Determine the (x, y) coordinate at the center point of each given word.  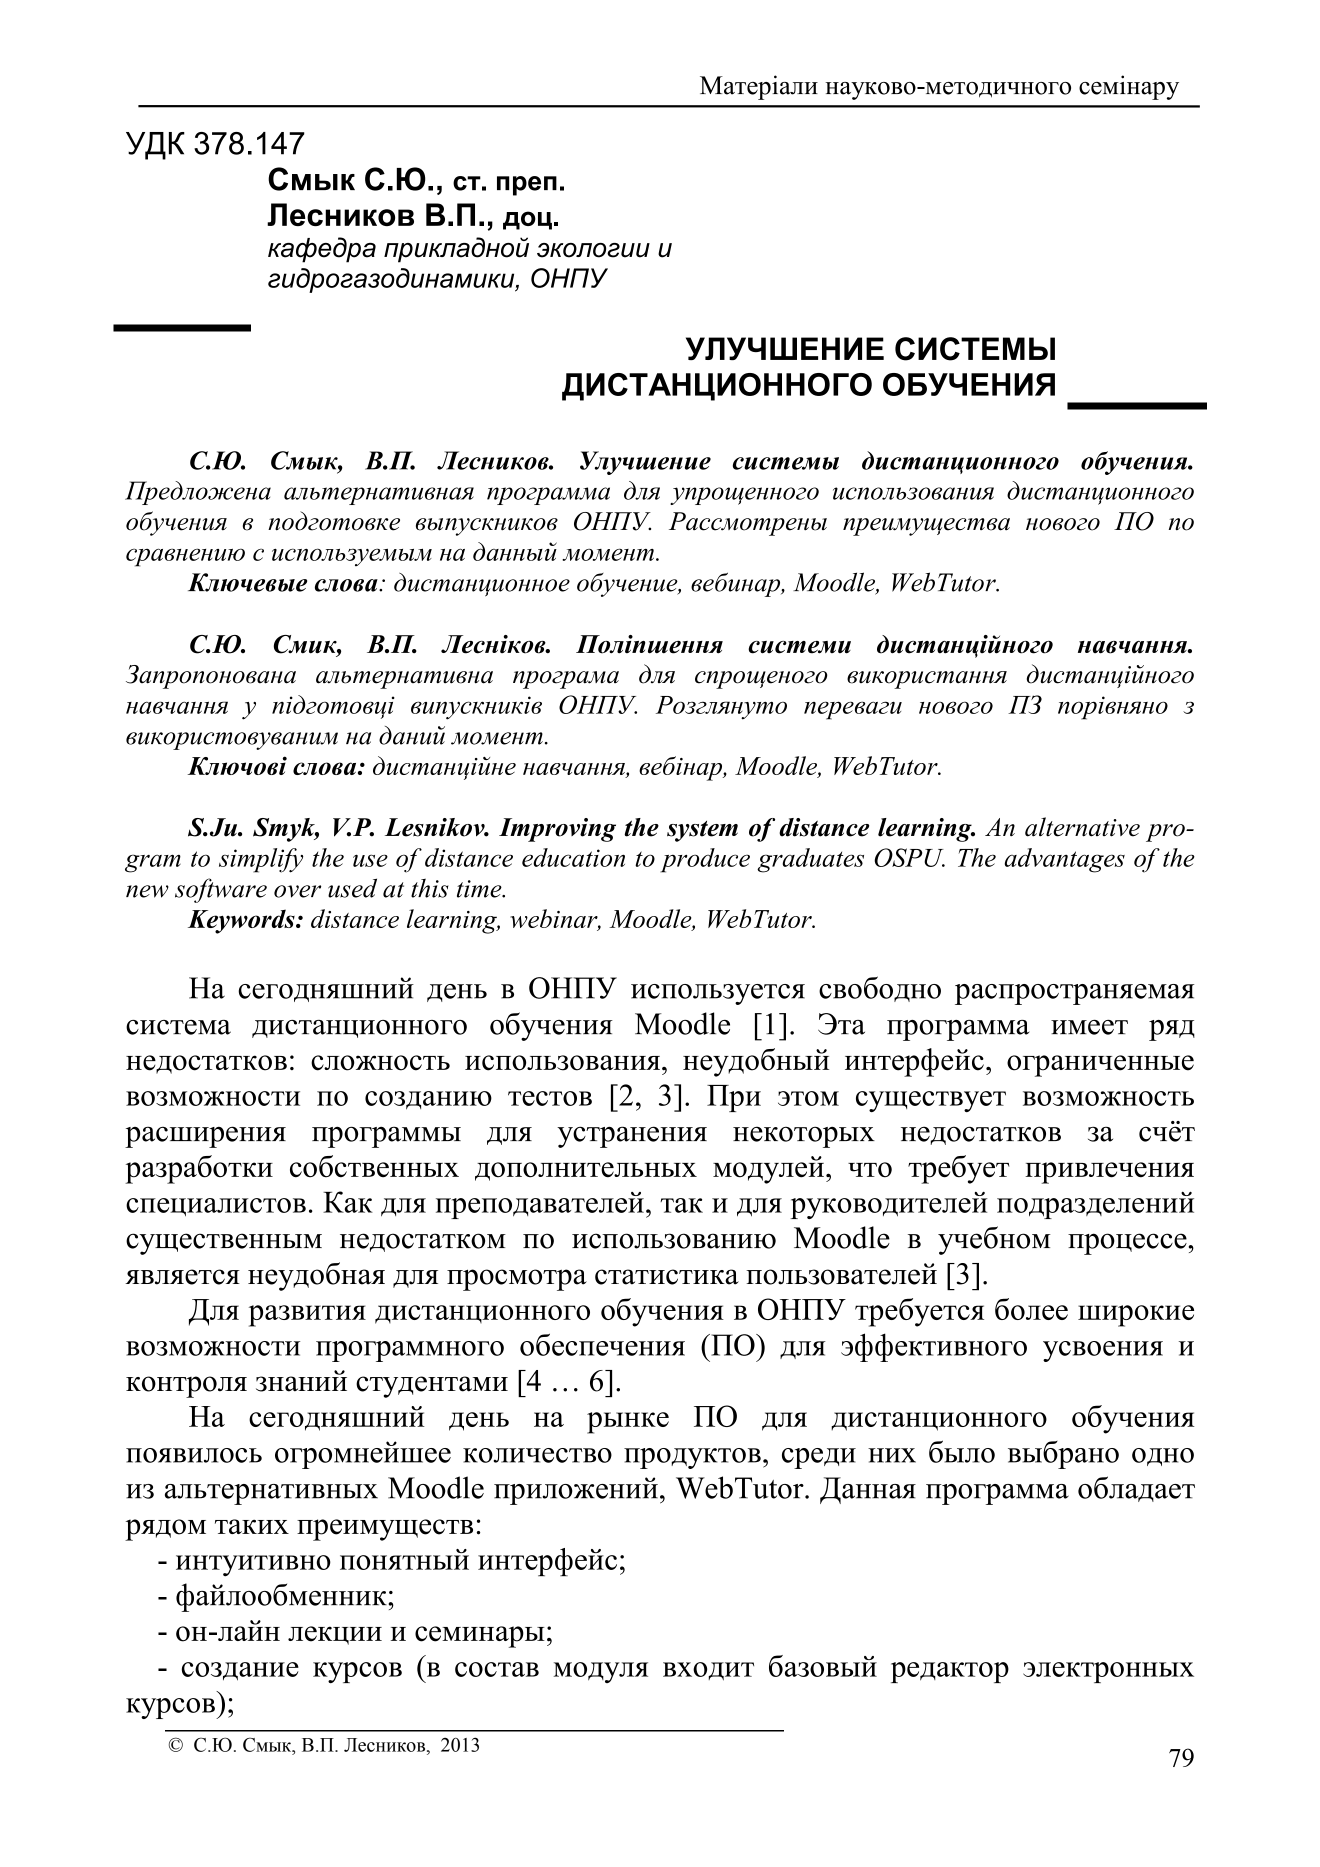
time (480, 889)
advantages (1065, 860)
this (430, 888)
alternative (1082, 827)
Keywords (242, 921)
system (702, 831)
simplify (261, 860)
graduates (810, 860)
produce (705, 860)
